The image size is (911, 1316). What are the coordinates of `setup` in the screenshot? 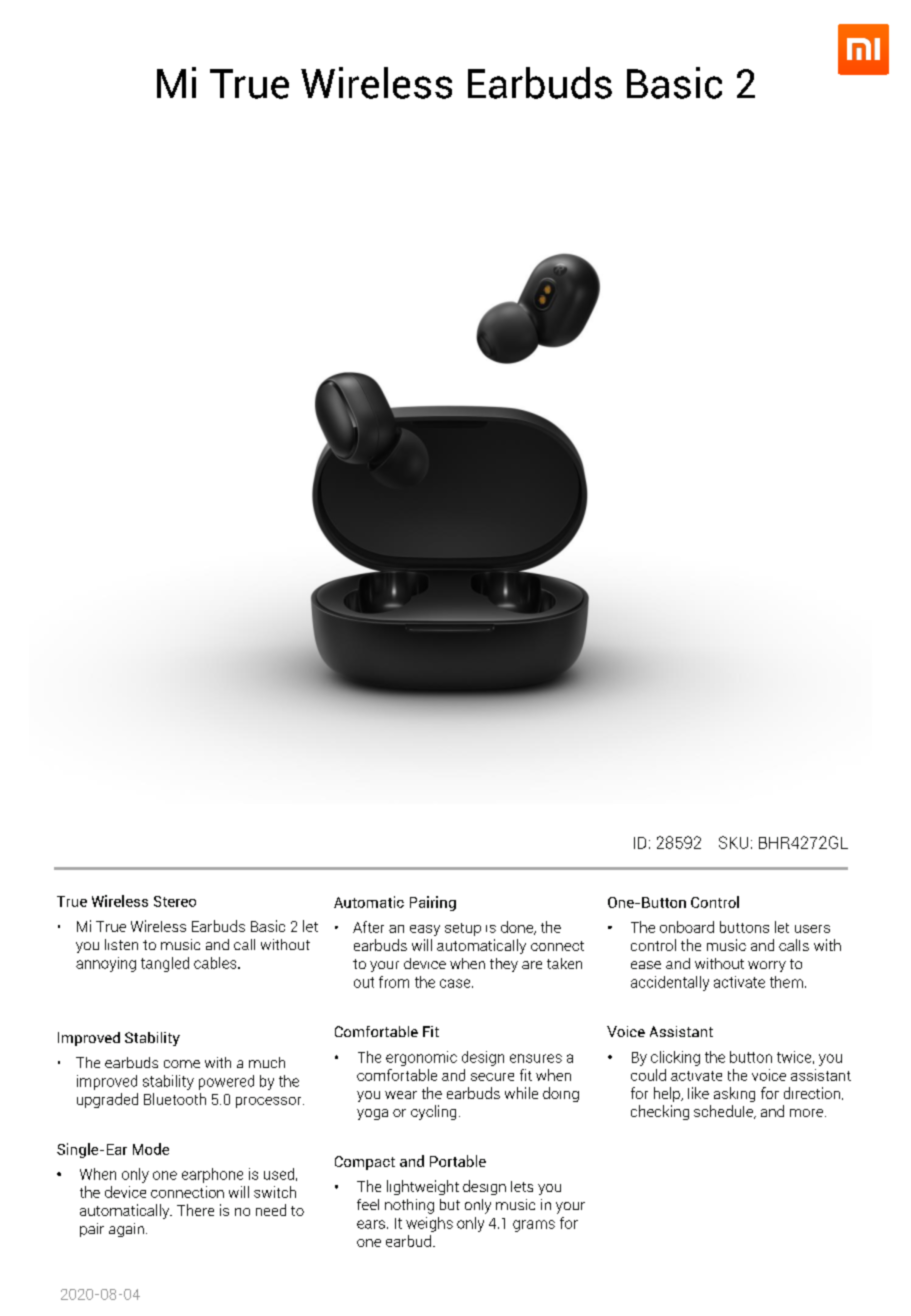 It's located at (463, 929).
